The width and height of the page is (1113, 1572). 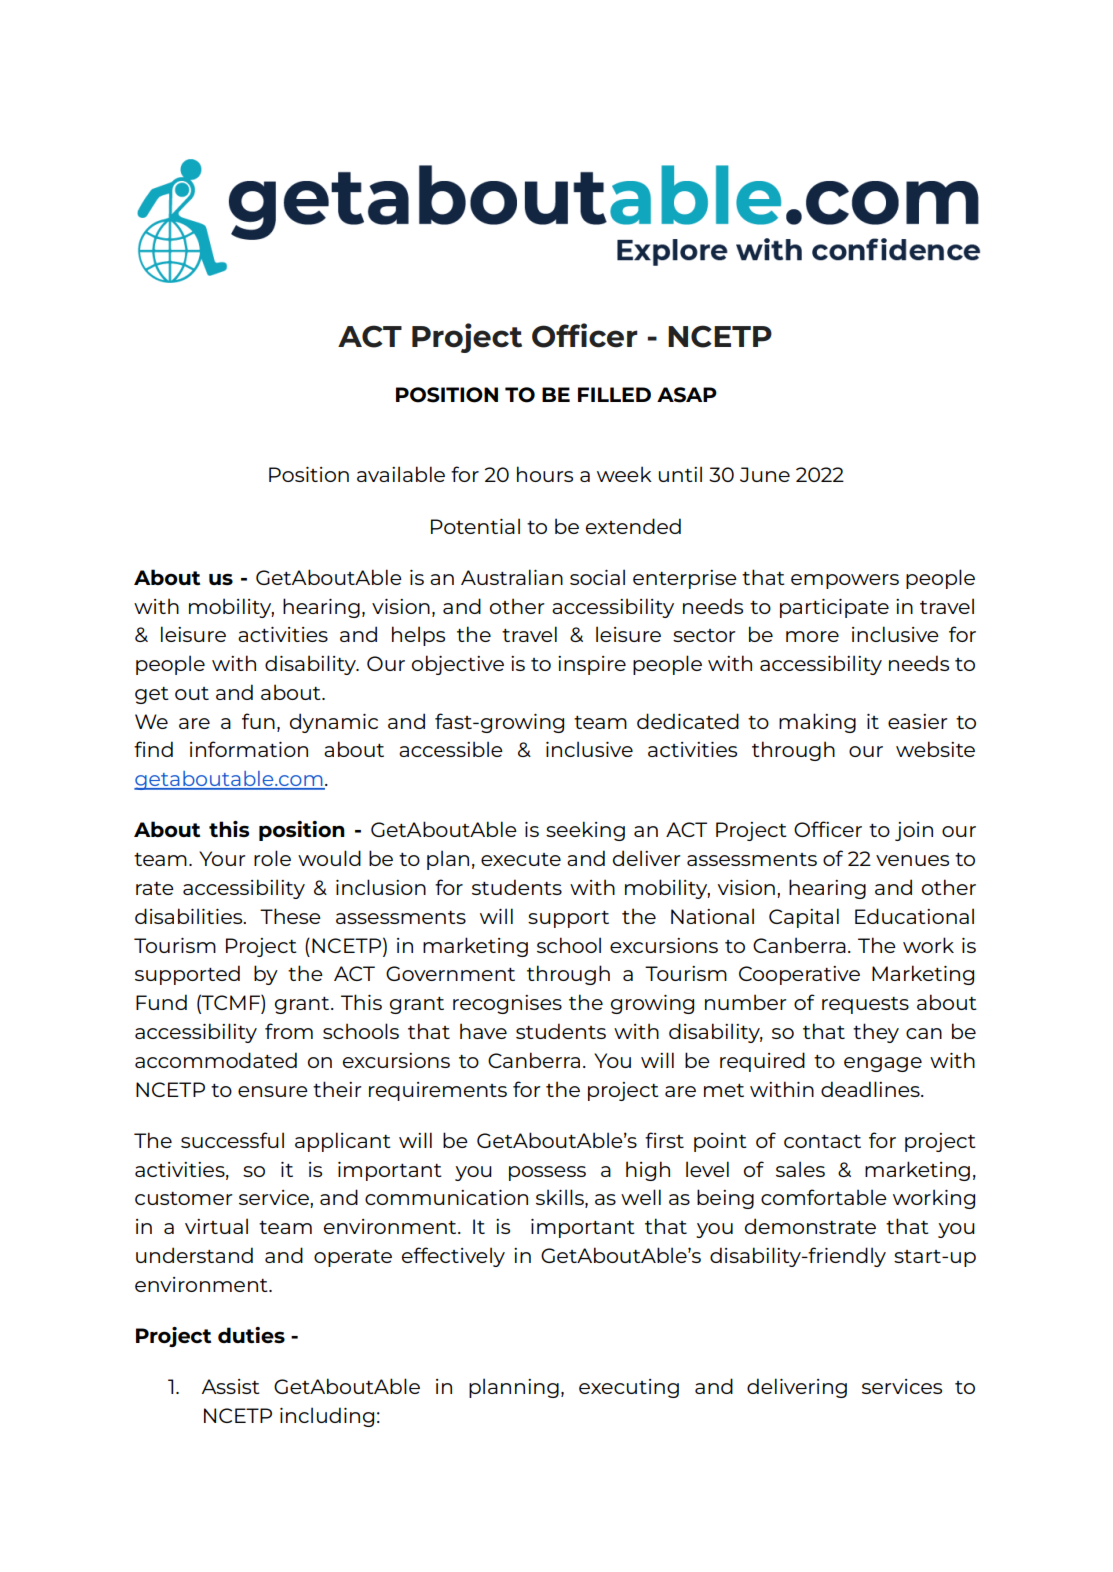 I want to click on June, so click(x=765, y=474).
